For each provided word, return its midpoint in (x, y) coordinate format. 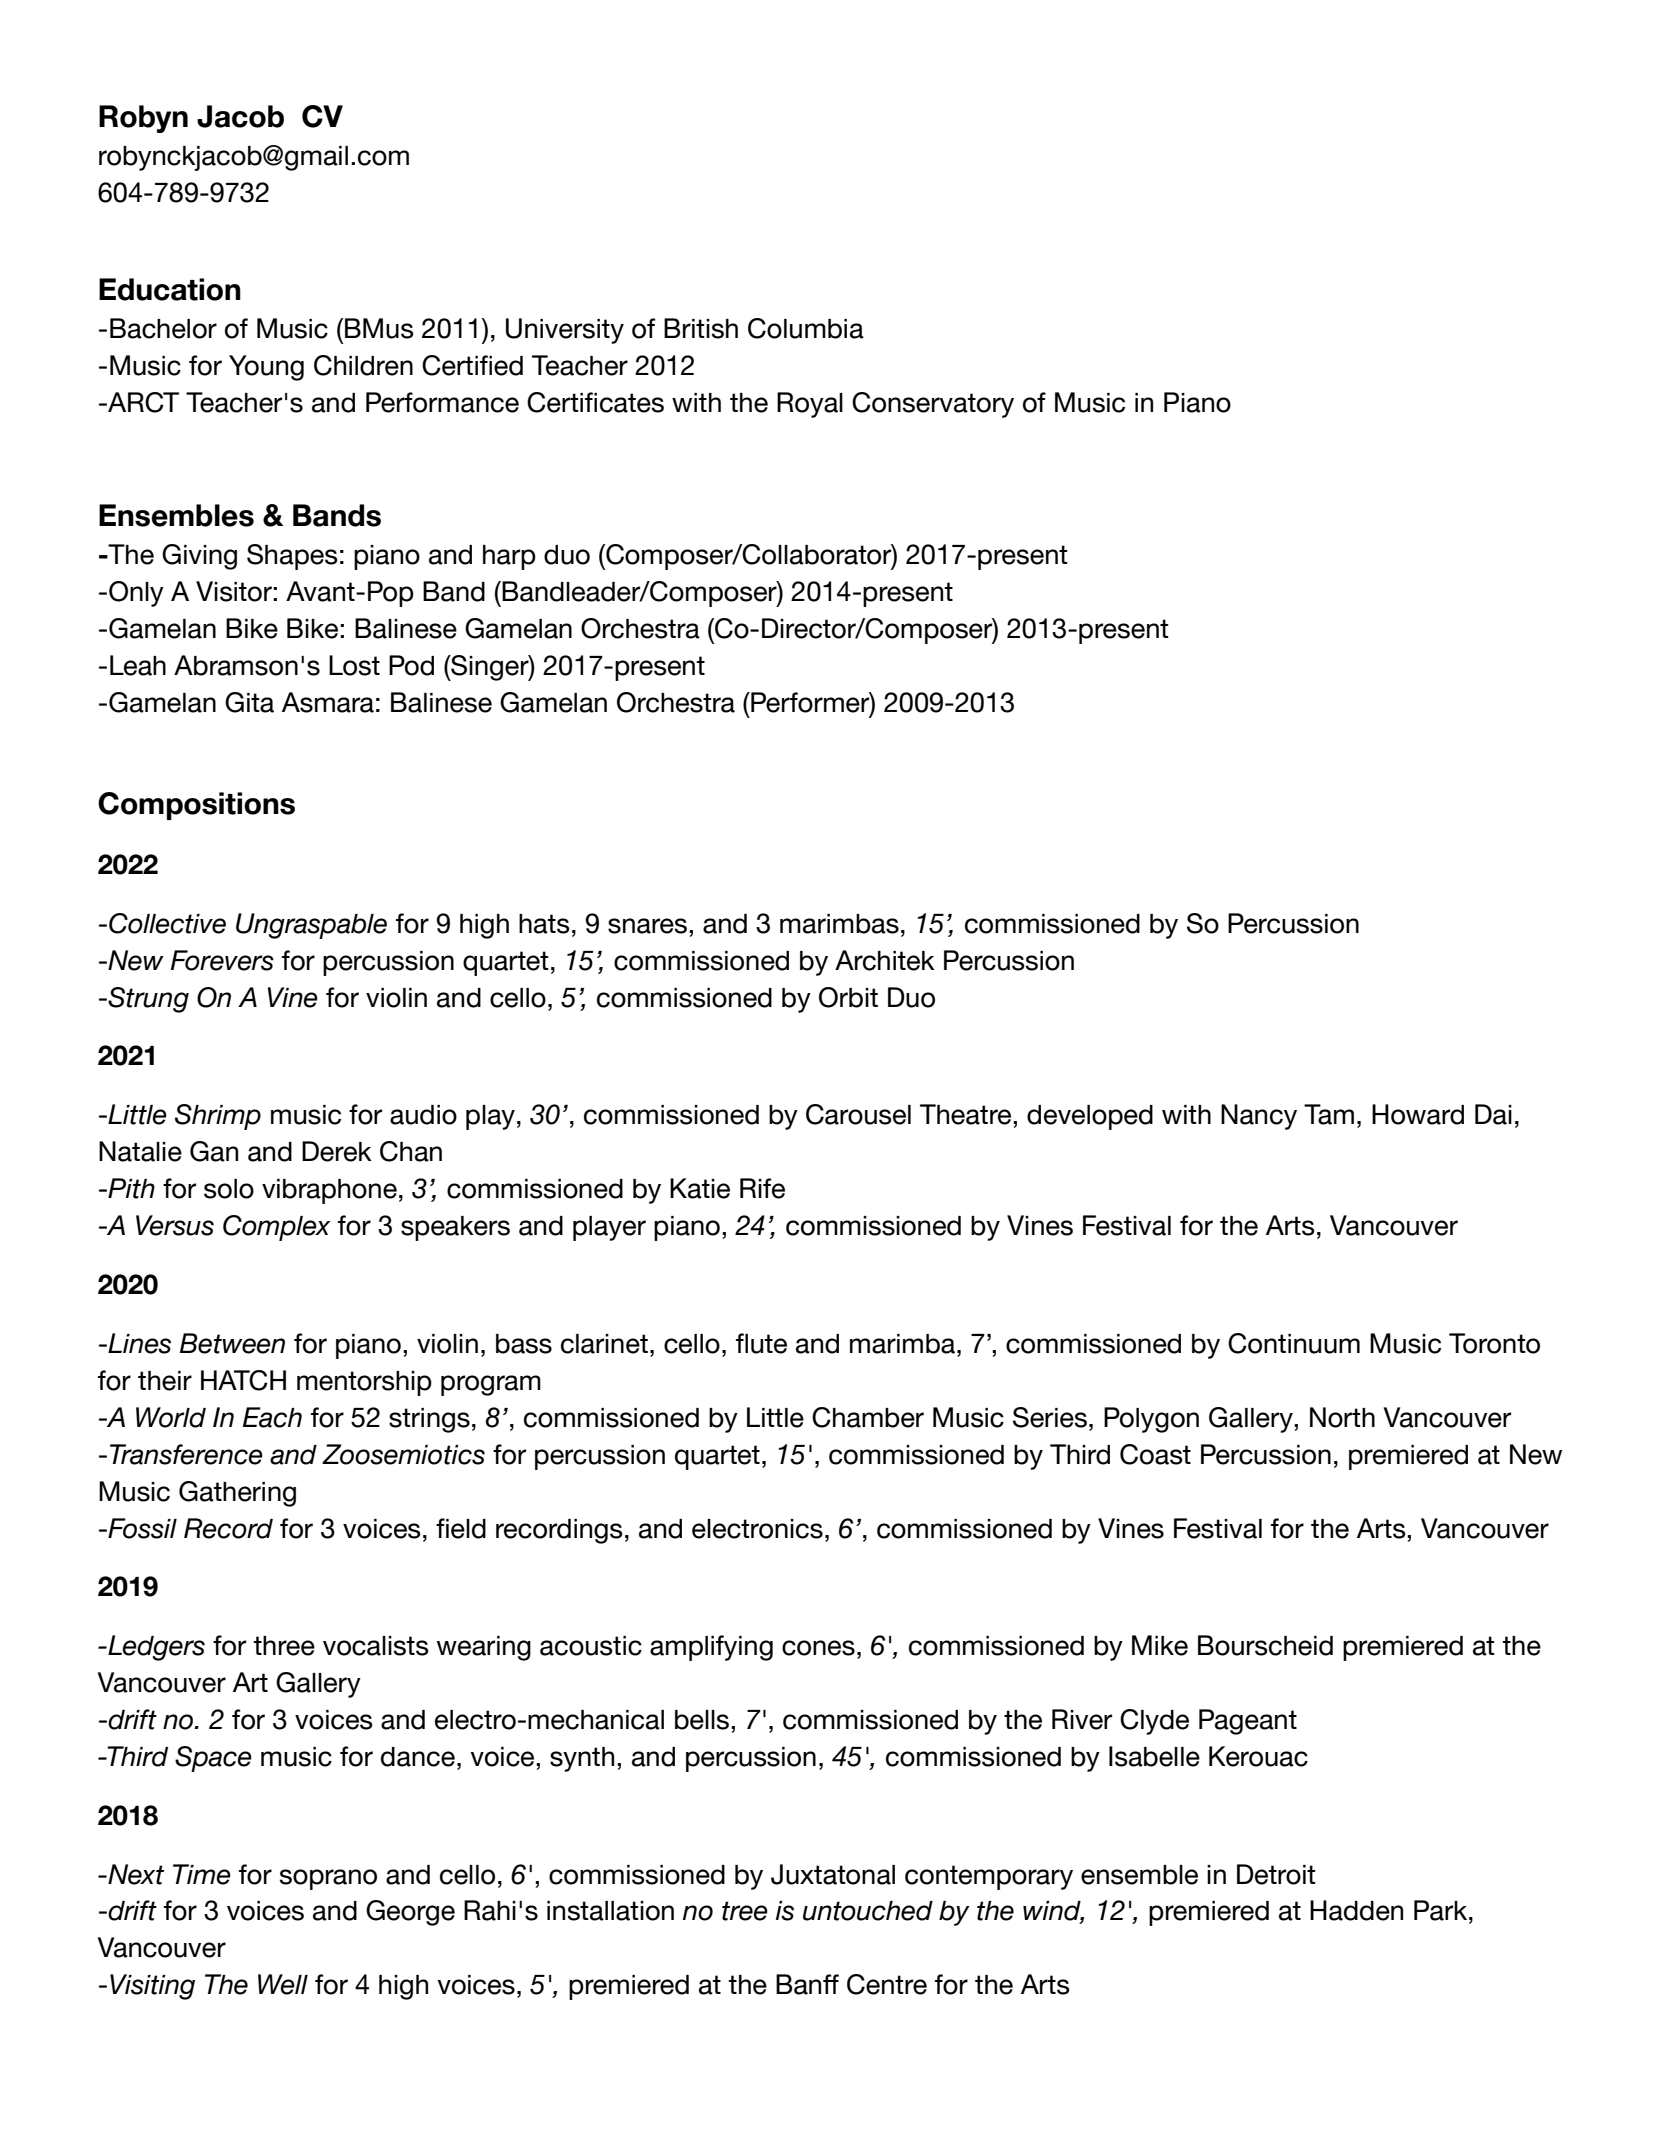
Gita (249, 702)
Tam (1329, 1114)
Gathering (237, 1494)
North (1342, 1417)
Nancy (1259, 1117)
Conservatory (933, 405)
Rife (762, 1188)
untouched (868, 1911)
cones (818, 1648)
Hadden (1356, 1910)
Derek (337, 1151)
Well (283, 1984)
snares (647, 926)
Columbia (806, 328)
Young (266, 368)
